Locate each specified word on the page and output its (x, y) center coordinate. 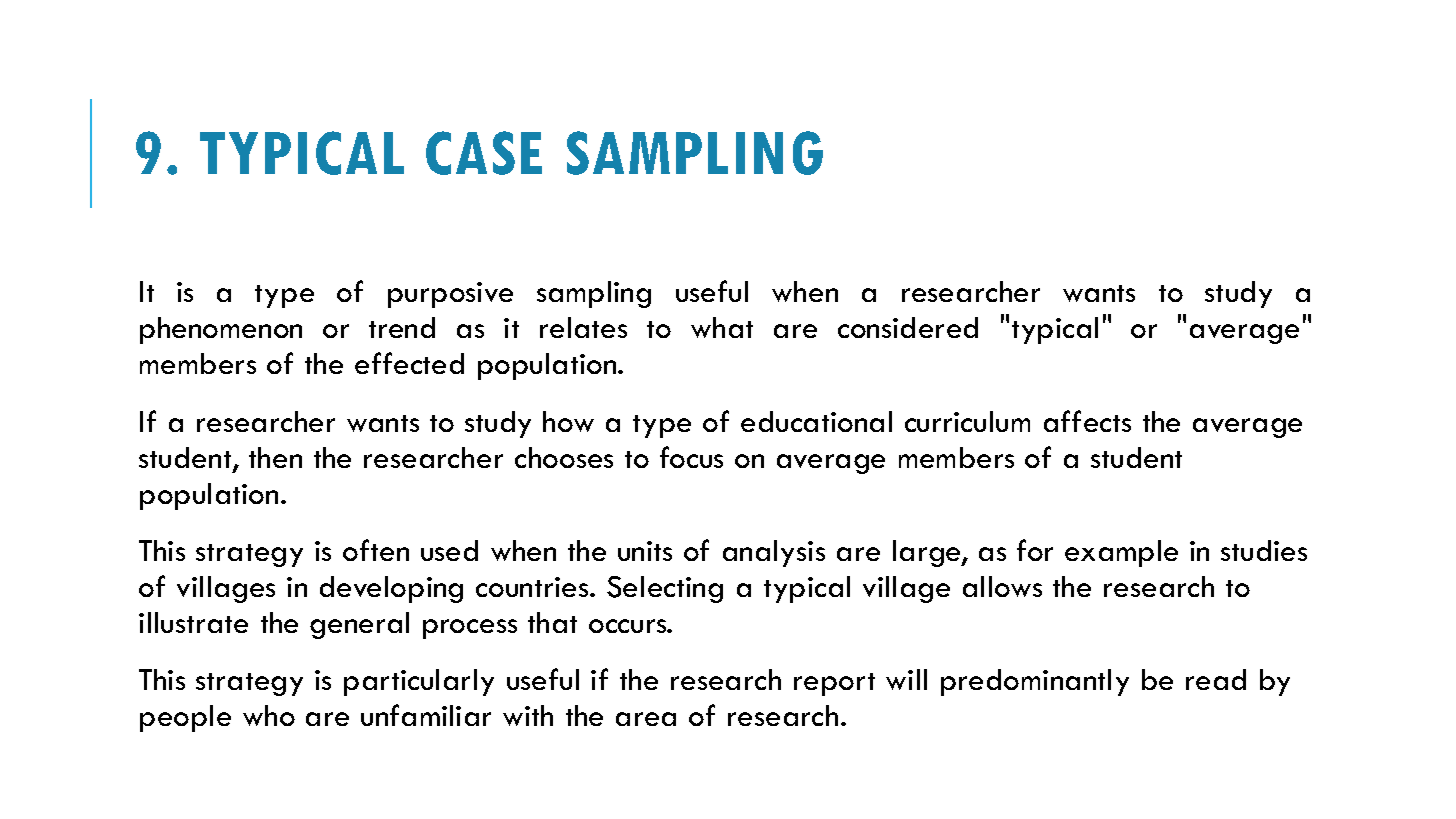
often (376, 550)
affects (1087, 421)
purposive (450, 295)
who (269, 715)
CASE (484, 153)
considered (908, 327)
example (1121, 553)
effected (409, 363)
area (646, 719)
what (722, 327)
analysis (774, 553)
